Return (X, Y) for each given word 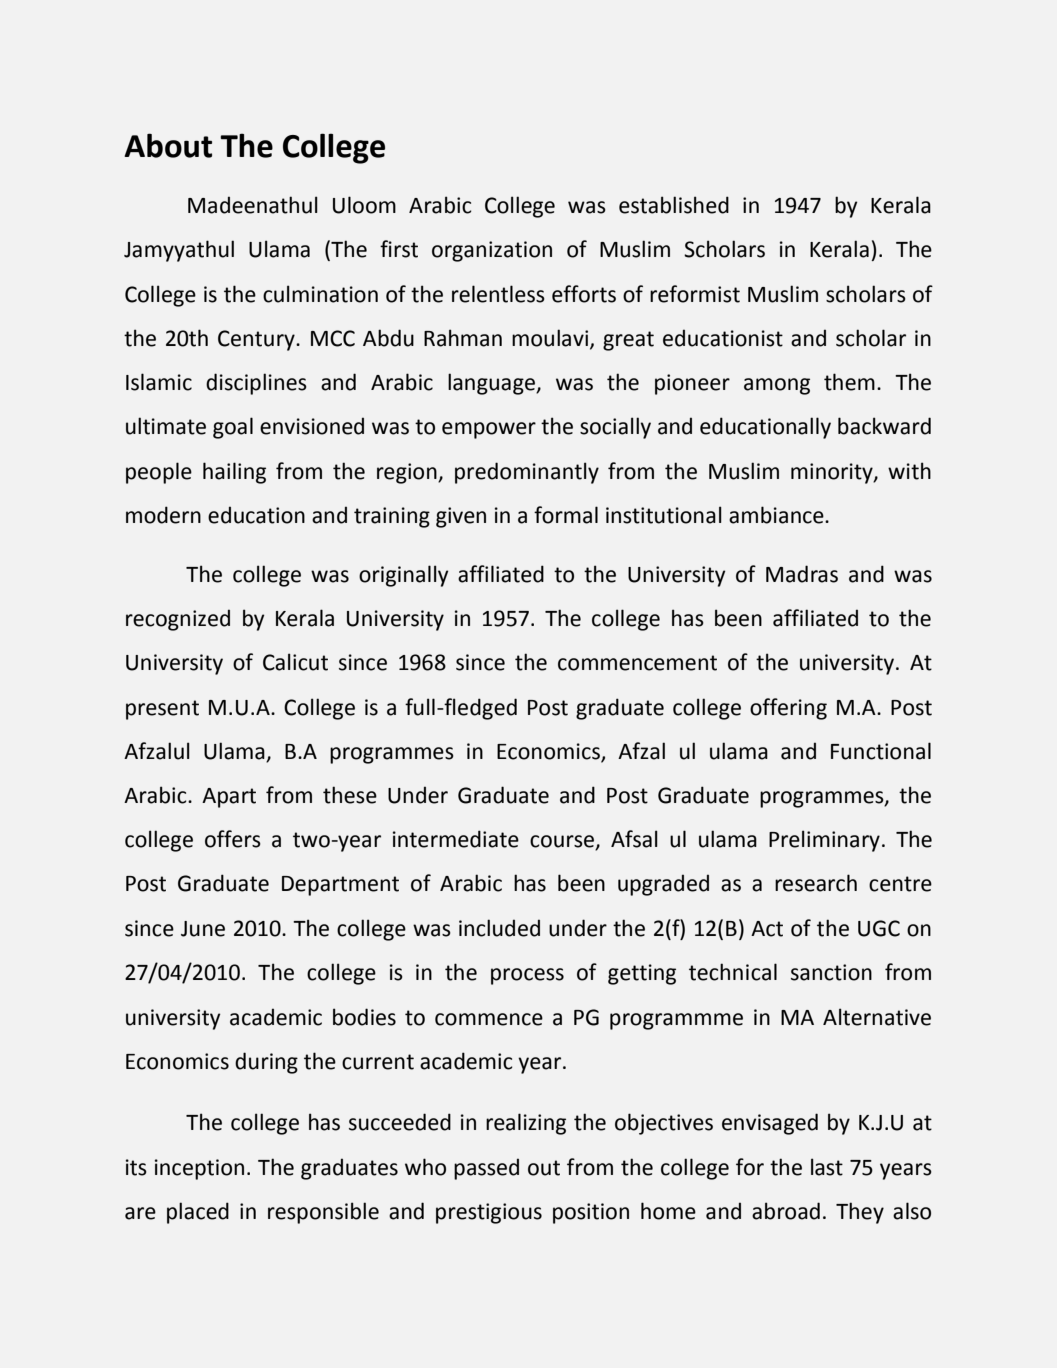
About (168, 145)
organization (492, 251)
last (827, 1167)
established (674, 205)
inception (199, 1169)
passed (486, 1169)
